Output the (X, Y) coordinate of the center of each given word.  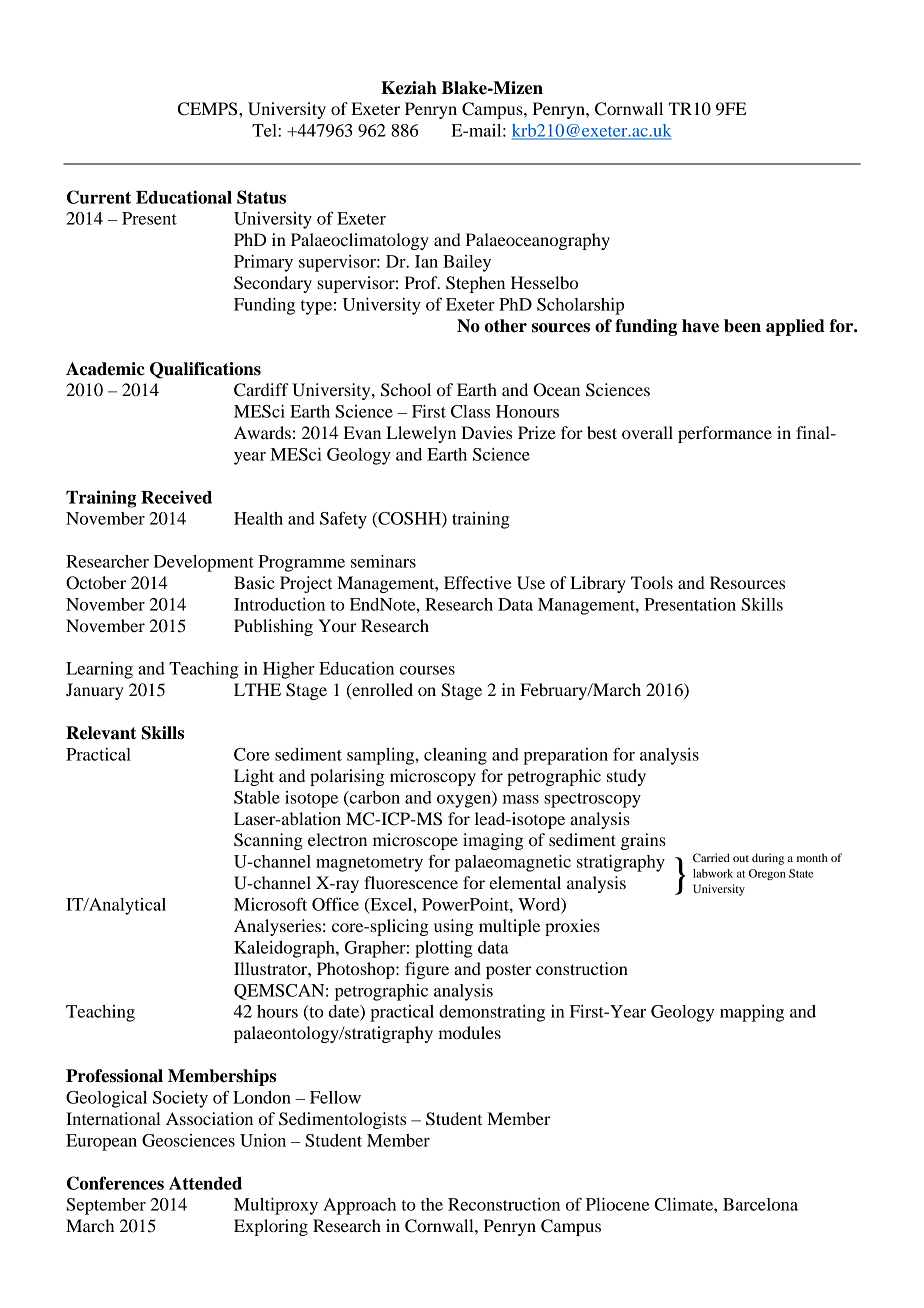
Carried (711, 857)
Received (176, 497)
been (742, 326)
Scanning (268, 841)
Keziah (409, 88)
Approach (359, 1206)
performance (725, 434)
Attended (205, 1183)
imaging (493, 841)
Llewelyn (421, 434)
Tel (265, 130)
